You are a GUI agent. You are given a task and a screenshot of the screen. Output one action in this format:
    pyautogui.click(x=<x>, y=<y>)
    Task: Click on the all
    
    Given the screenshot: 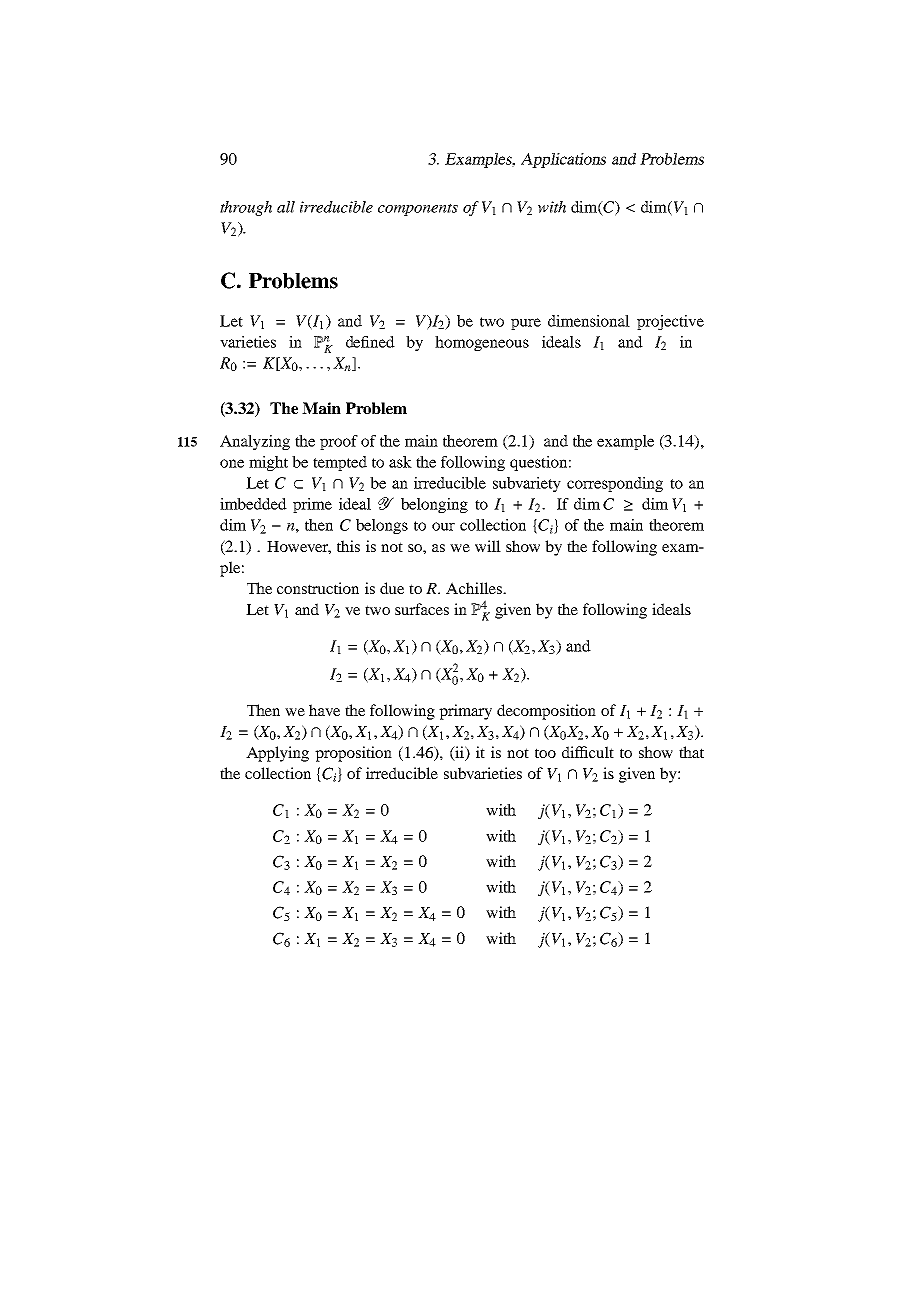 What is the action you would take?
    pyautogui.click(x=286, y=207)
